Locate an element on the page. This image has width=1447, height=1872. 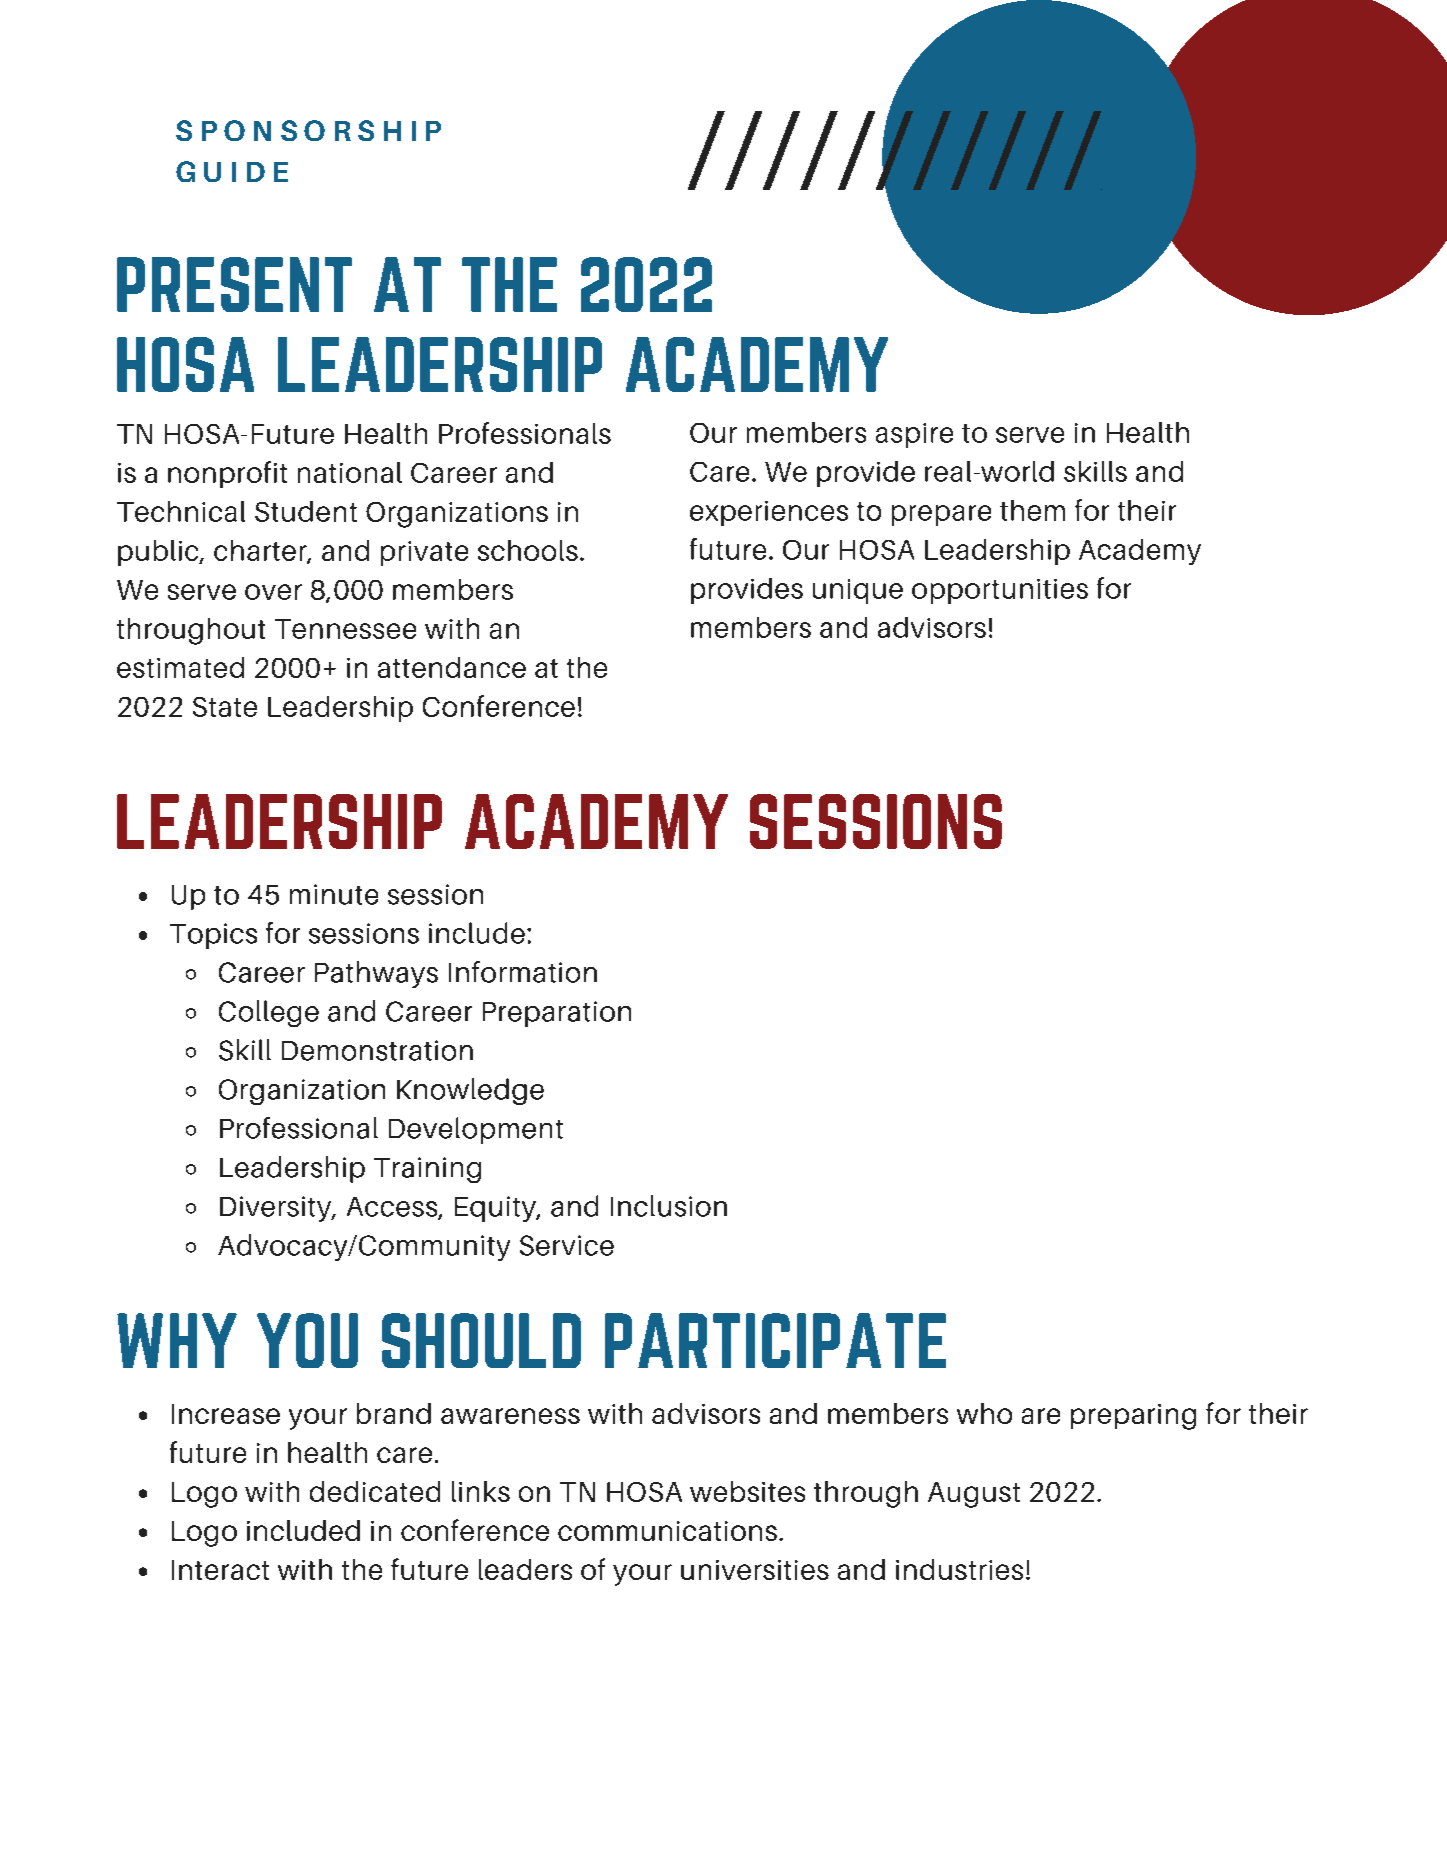
opportunities is located at coordinates (1000, 591).
